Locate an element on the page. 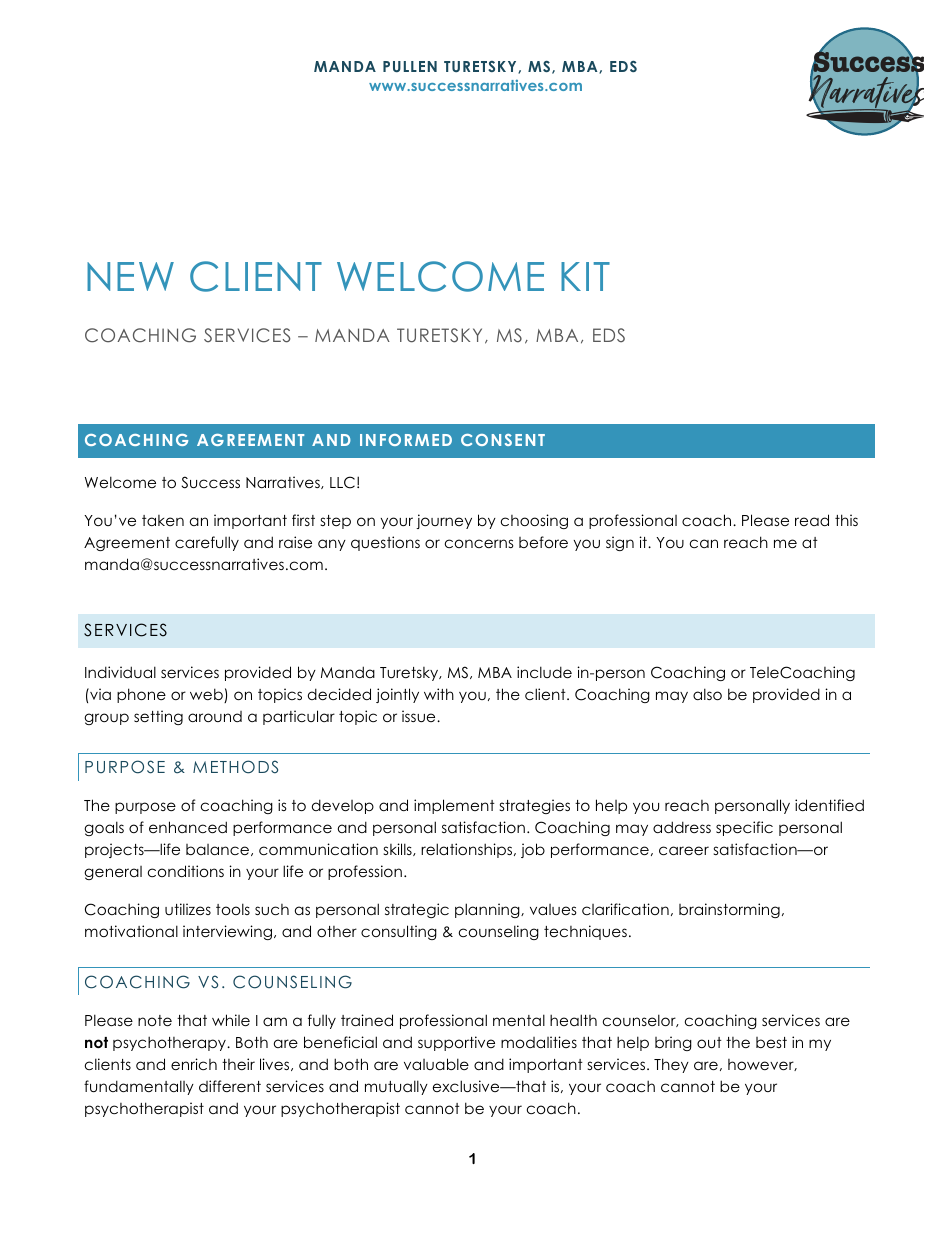  supportive is located at coordinates (456, 1043).
